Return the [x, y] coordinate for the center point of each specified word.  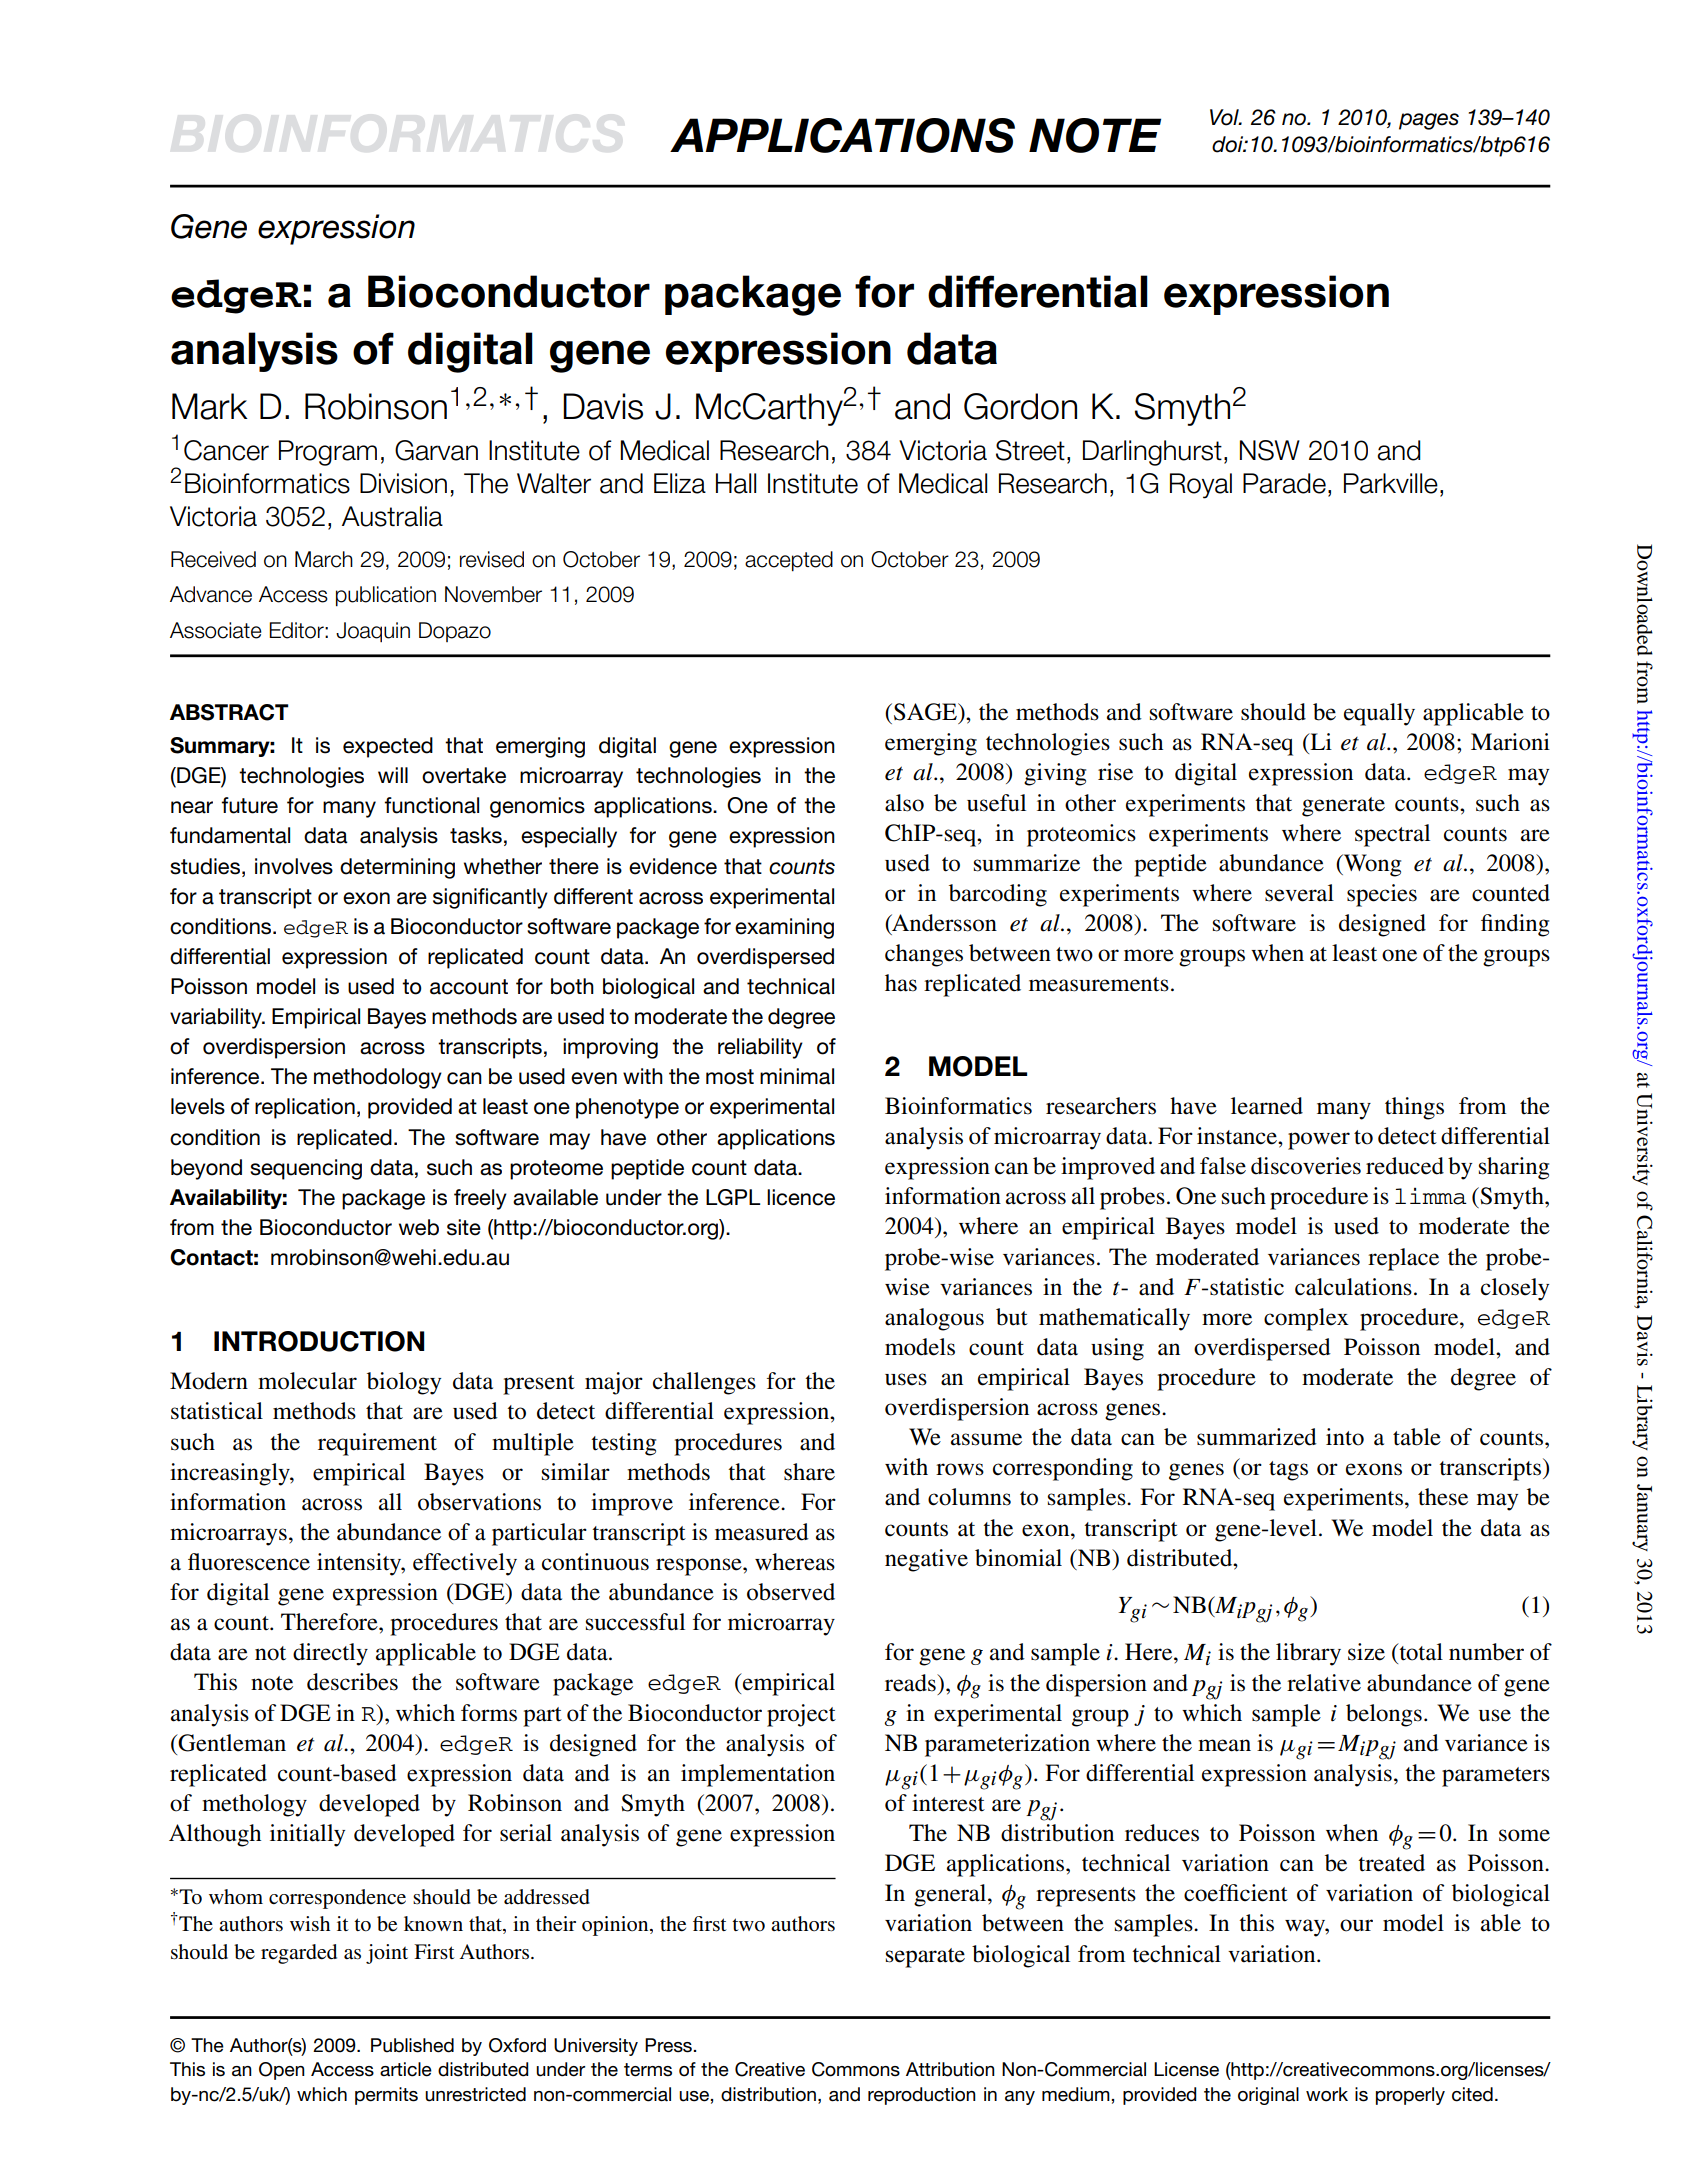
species [1382, 895]
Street [1030, 450]
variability [217, 1018]
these [1443, 1497]
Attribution [950, 2069]
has [901, 983]
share [809, 1472]
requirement [377, 1444]
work [1327, 2094]
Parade [1284, 483]
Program [328, 453]
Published [412, 2045]
